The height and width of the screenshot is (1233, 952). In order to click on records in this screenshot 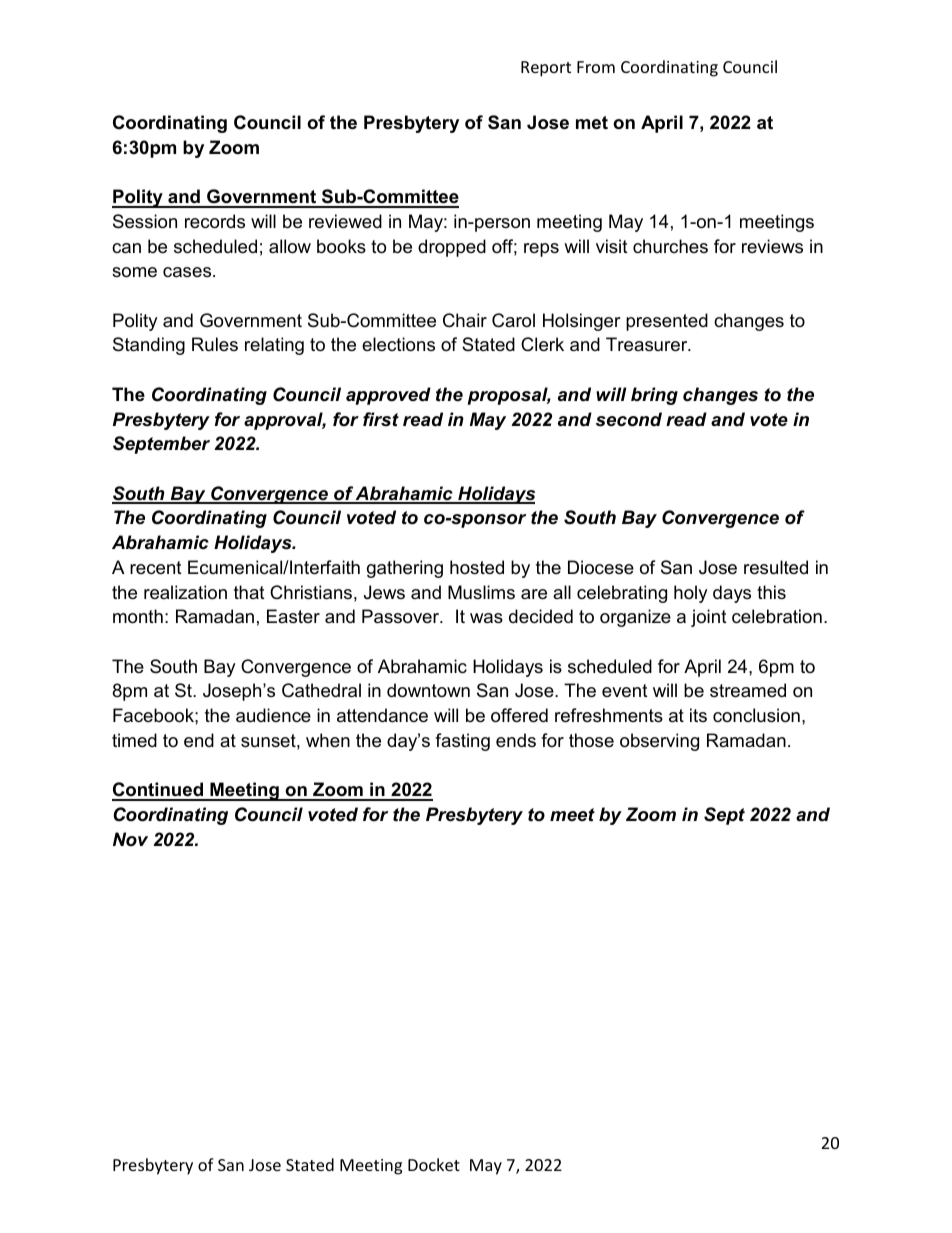, I will do `click(215, 221)`.
